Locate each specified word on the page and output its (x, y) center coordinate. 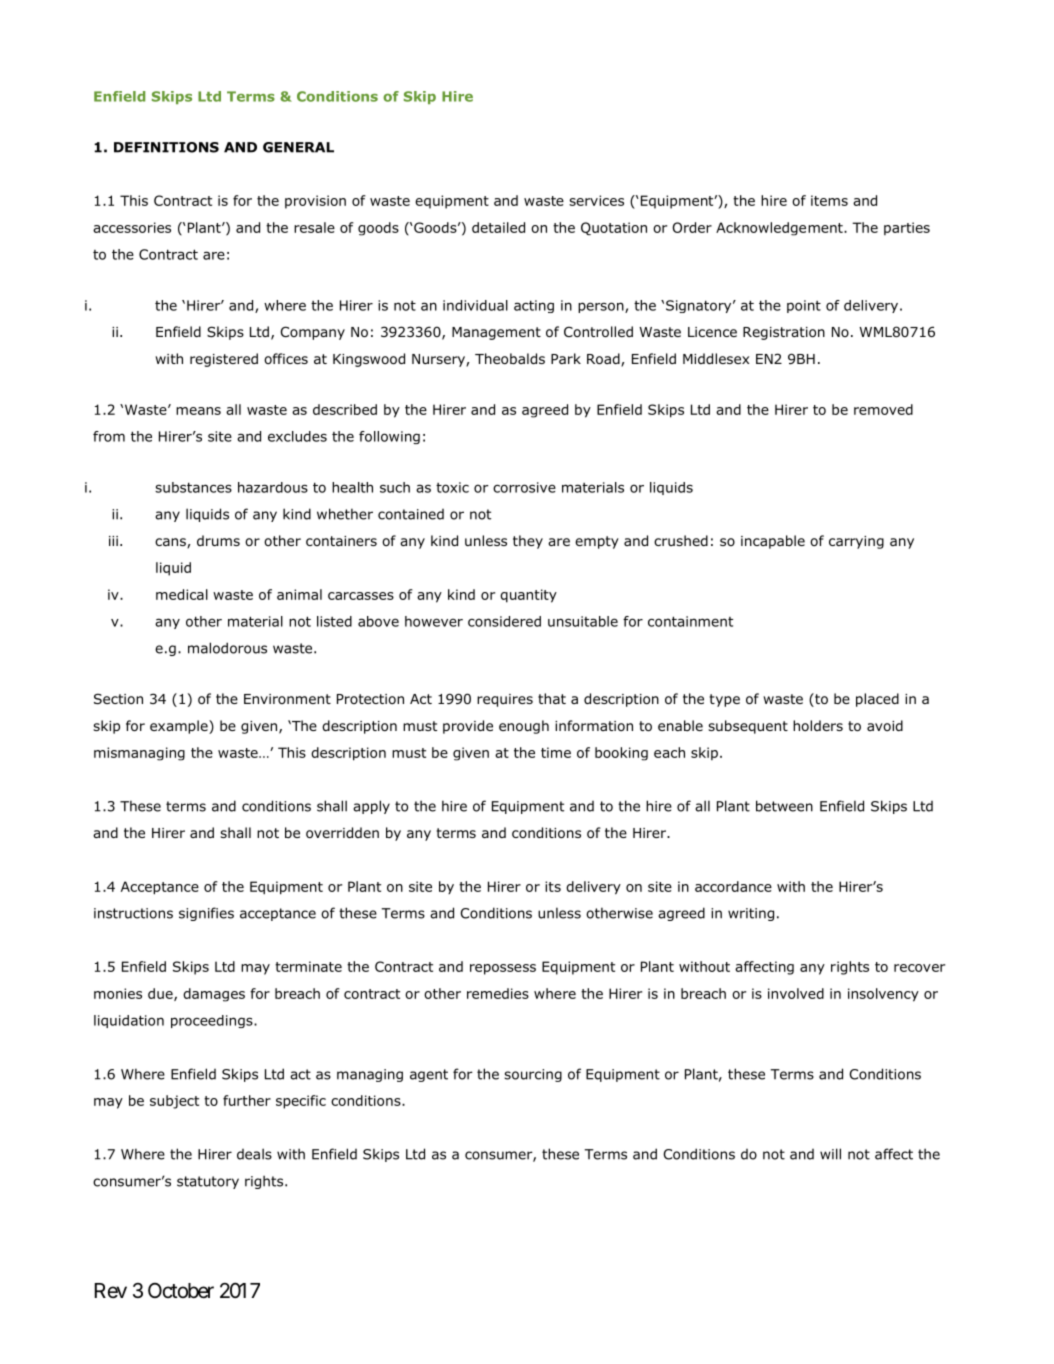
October (181, 1291)
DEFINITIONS (166, 147)
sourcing (533, 1075)
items (829, 200)
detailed (498, 227)
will (830, 1154)
